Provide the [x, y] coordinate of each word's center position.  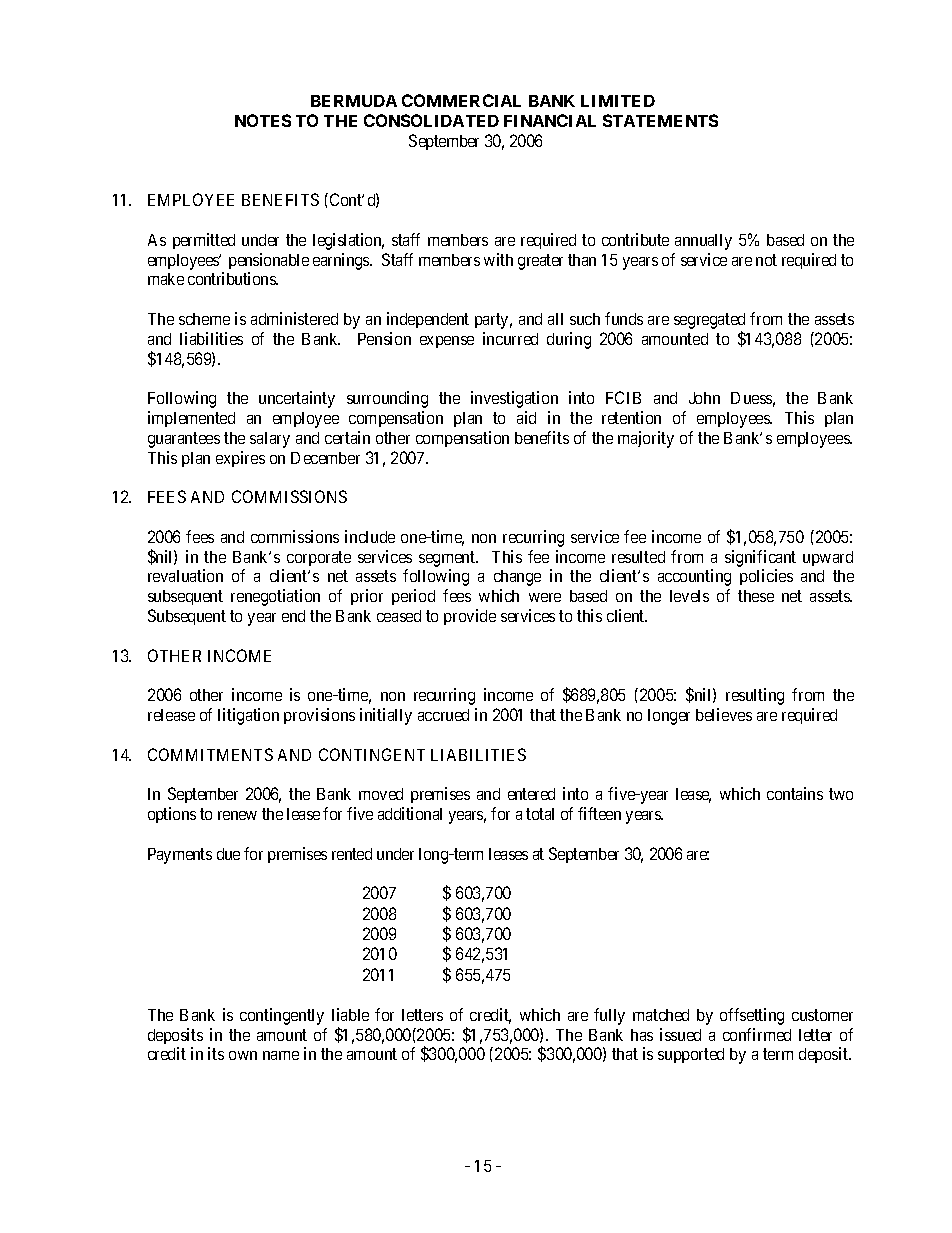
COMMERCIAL [461, 100]
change [517, 578]
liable [350, 1014]
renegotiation [275, 597]
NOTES [263, 120]
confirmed [757, 1034]
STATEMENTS [660, 120]
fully [609, 1016]
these [756, 596]
